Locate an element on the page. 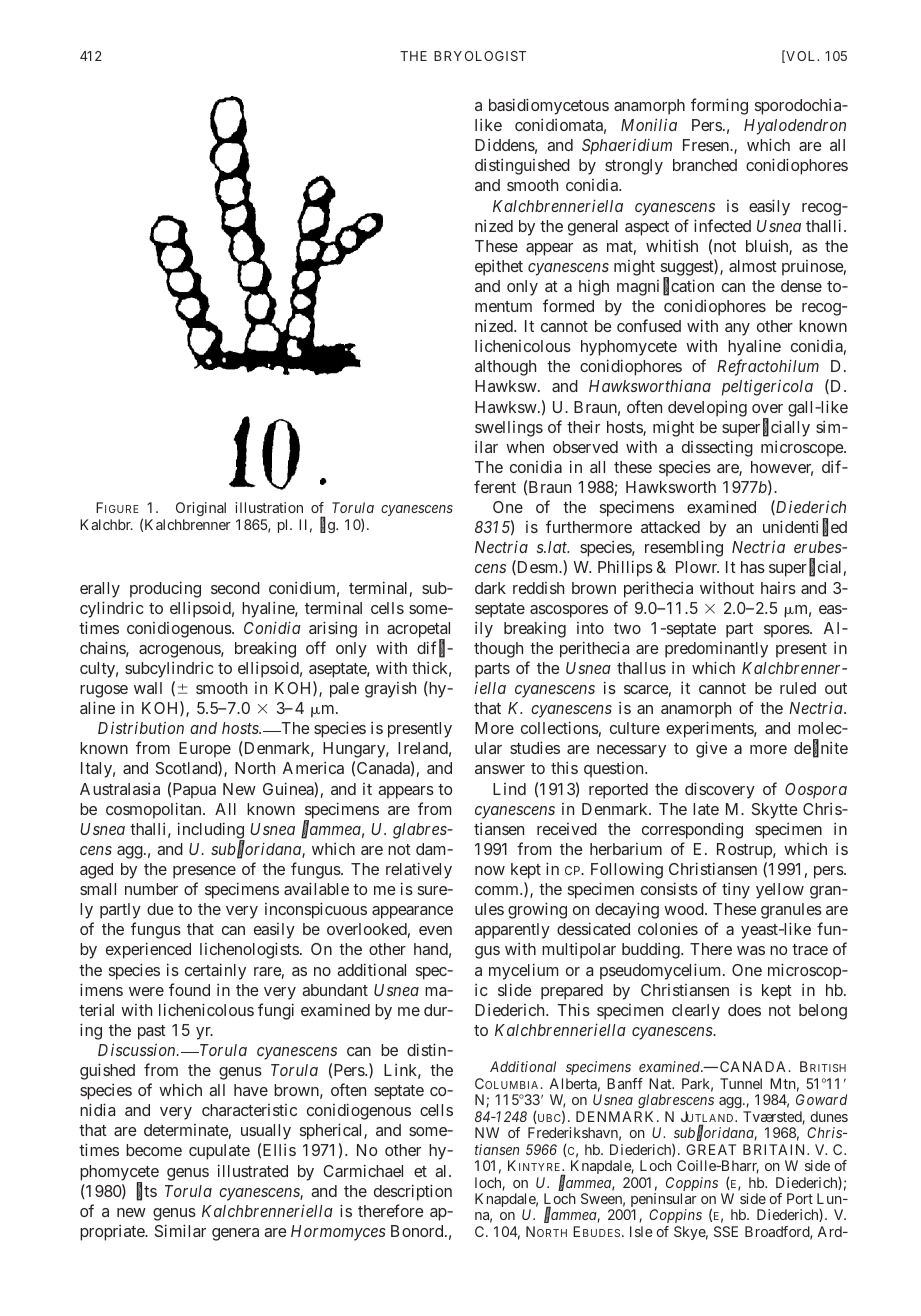 The image size is (921, 1316). wall is located at coordinates (148, 688).
